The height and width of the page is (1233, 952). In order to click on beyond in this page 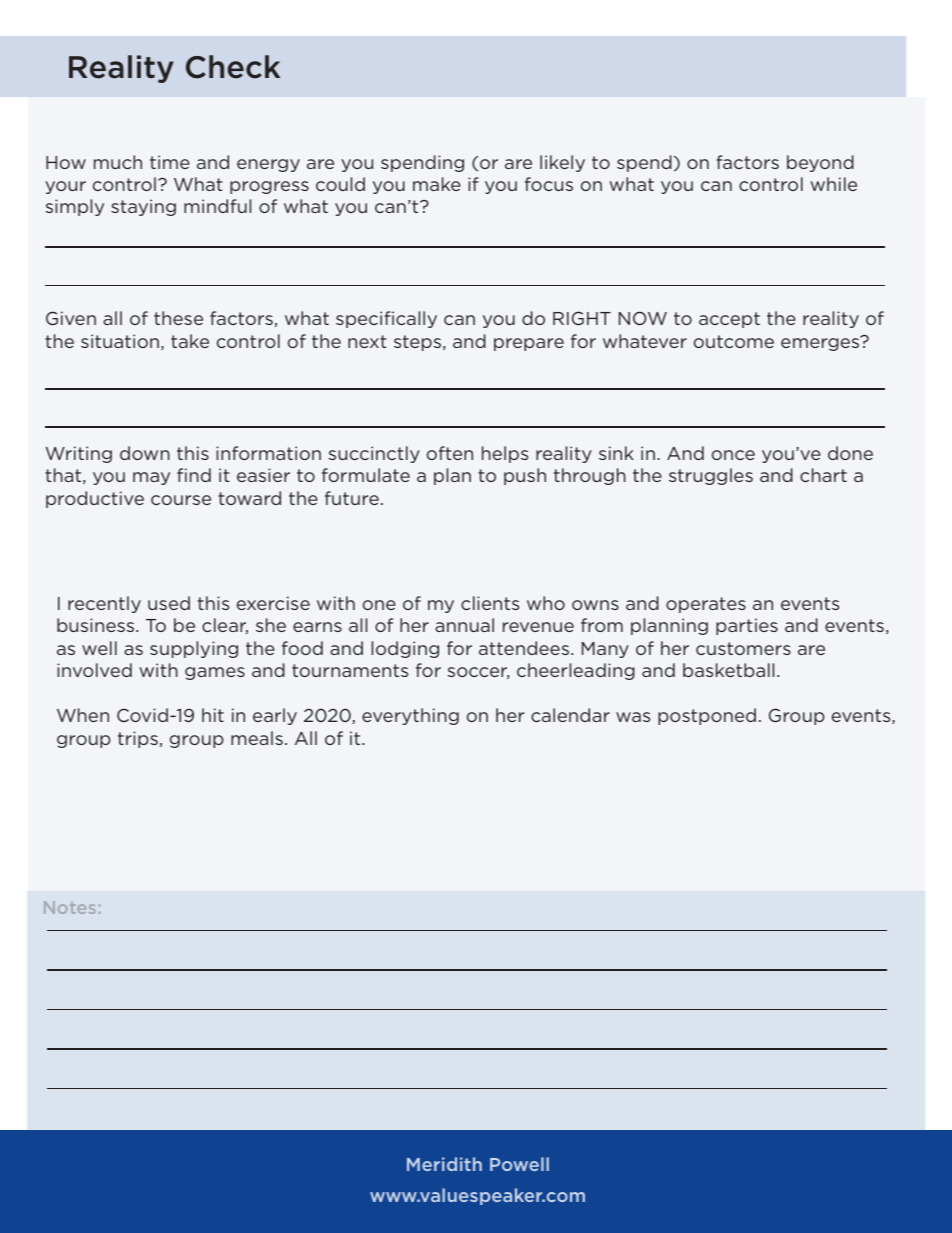, I will do `click(820, 163)`.
